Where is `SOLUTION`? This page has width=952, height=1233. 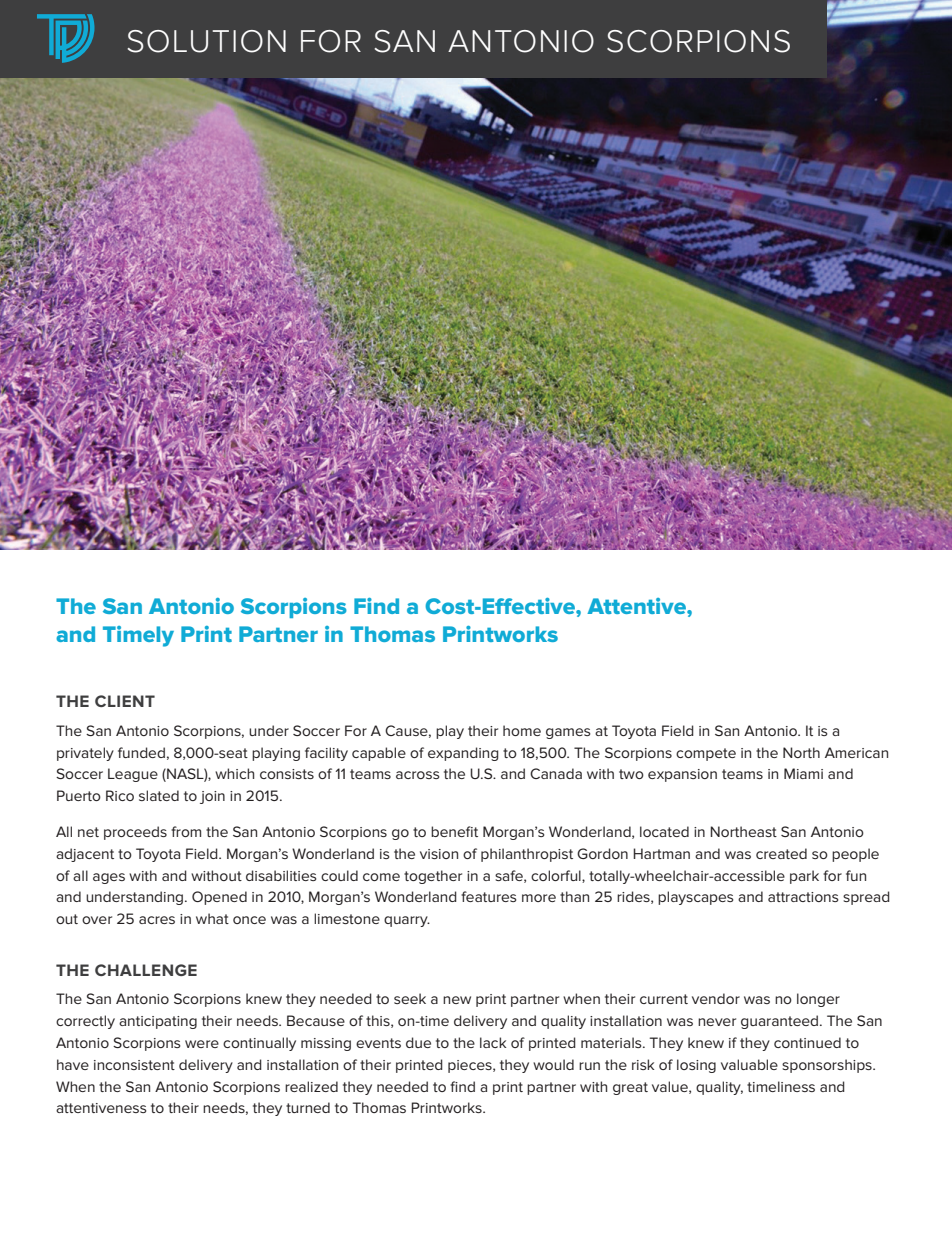
SOLUTION is located at coordinates (206, 41).
